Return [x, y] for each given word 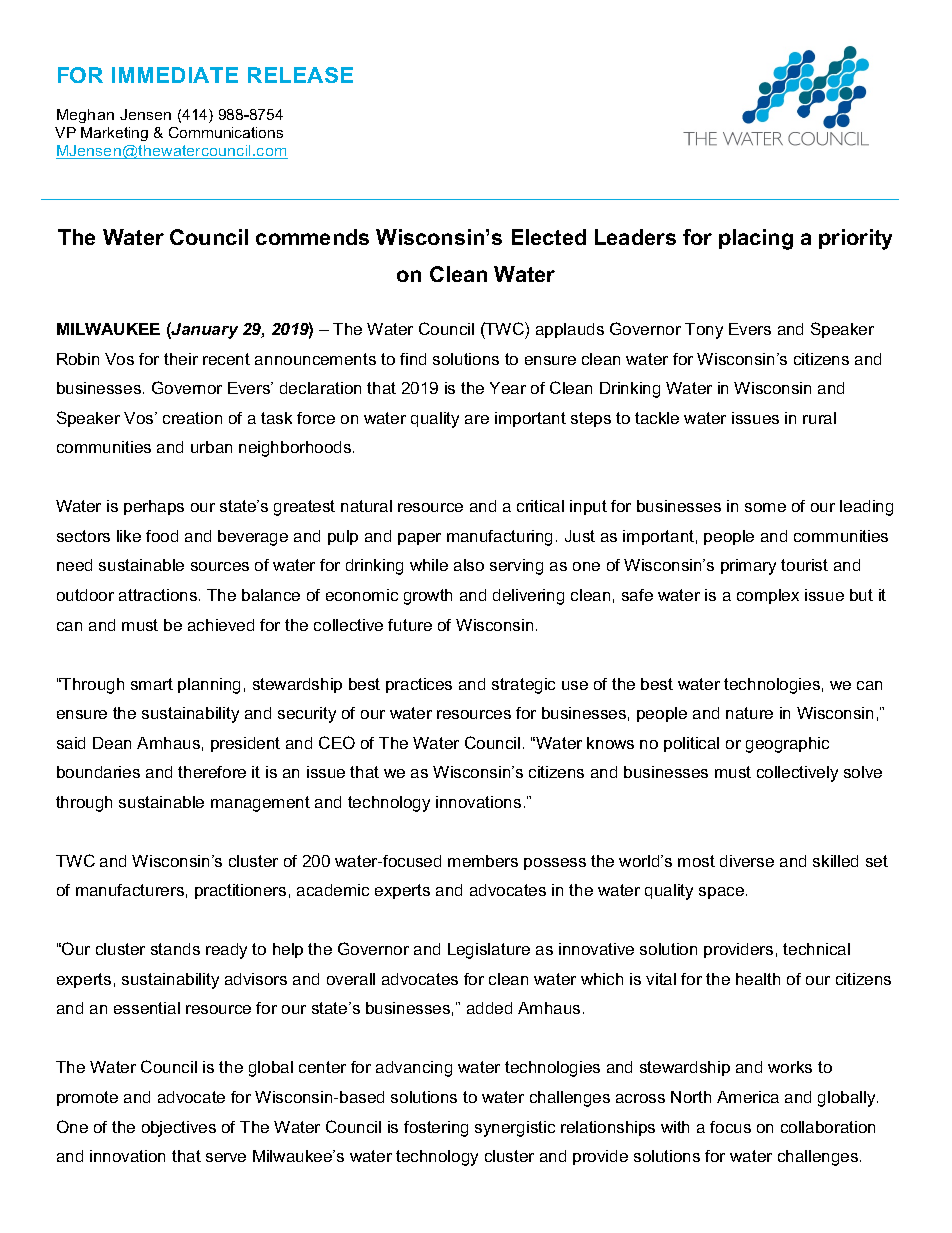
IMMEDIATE [175, 75]
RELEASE [300, 75]
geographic [787, 745]
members [483, 861]
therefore [212, 772]
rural [819, 418]
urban [211, 447]
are [477, 419]
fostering [436, 1129]
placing [756, 239]
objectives [179, 1129]
